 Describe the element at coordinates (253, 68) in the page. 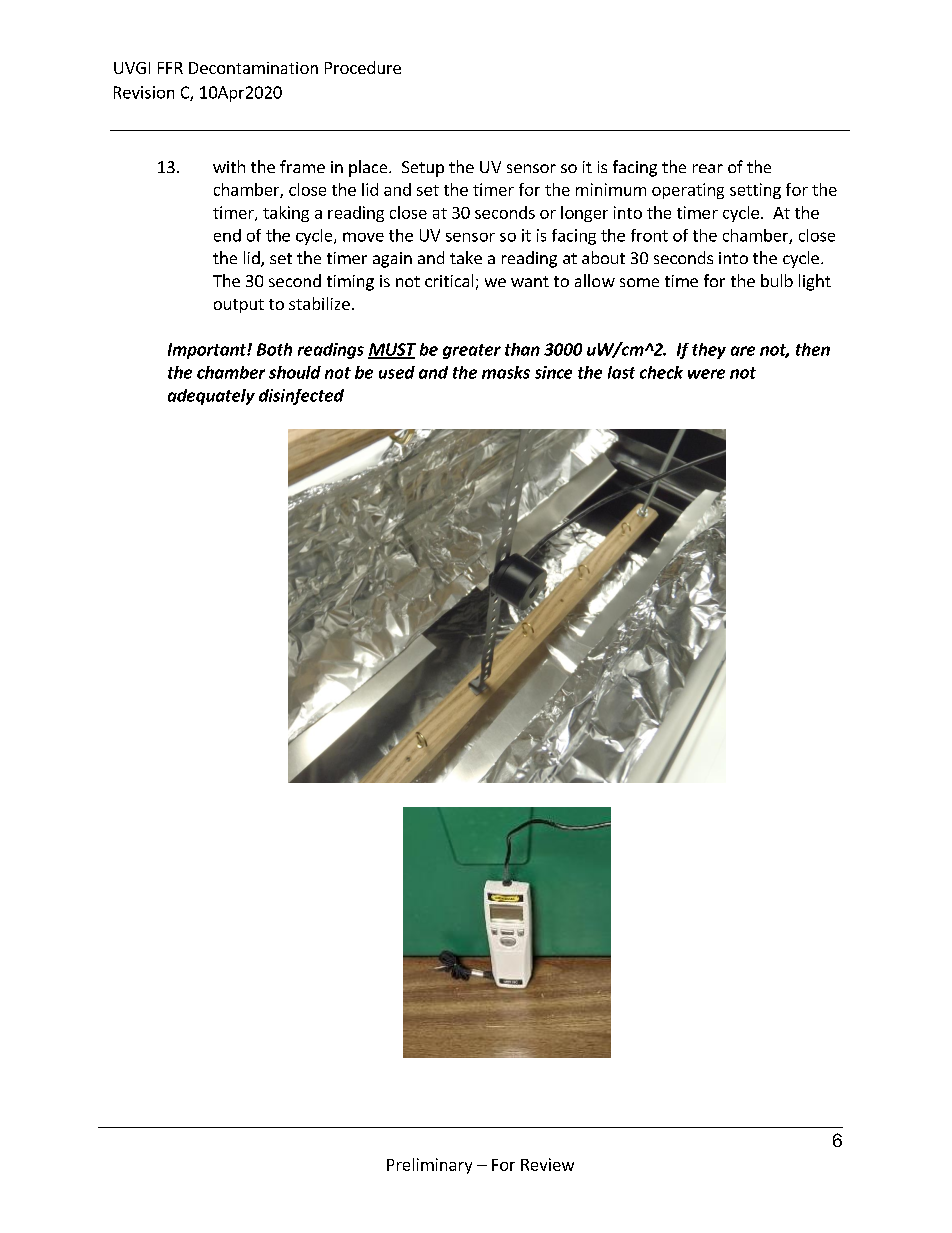

I see `Decontamination` at that location.
